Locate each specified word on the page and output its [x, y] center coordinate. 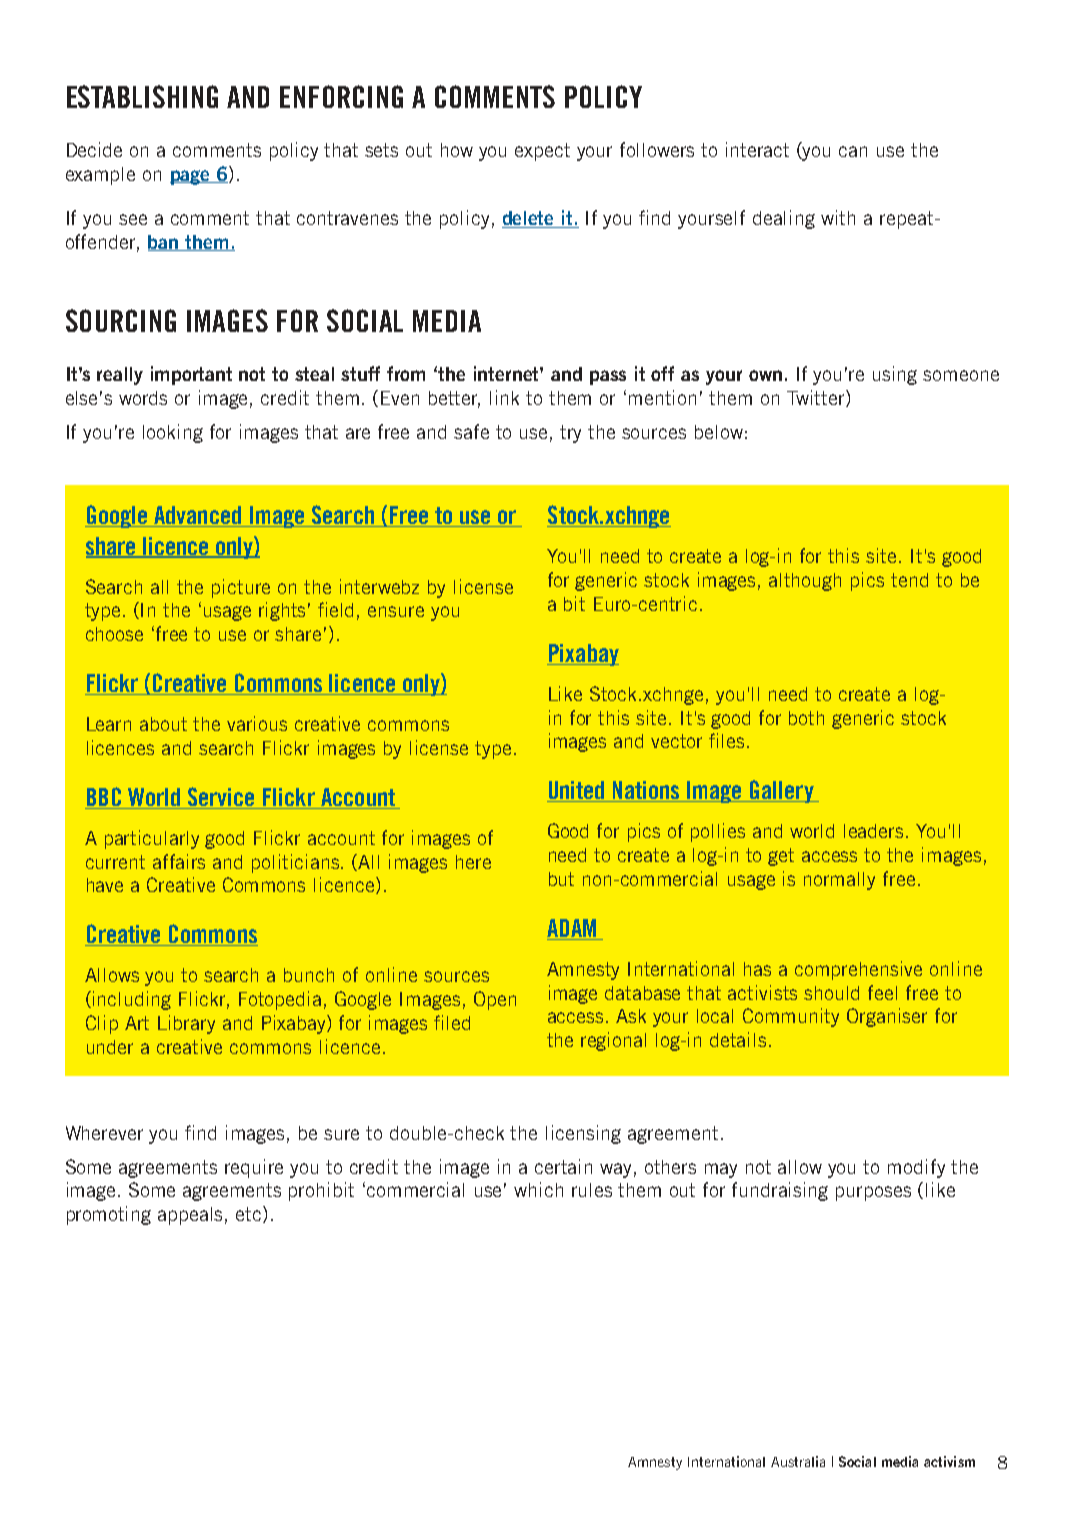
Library [186, 1024]
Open [495, 1000]
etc [250, 1214]
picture [241, 588]
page [191, 177]
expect [542, 152]
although [805, 582]
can [853, 151]
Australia [798, 1461]
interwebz [379, 586]
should [831, 993]
